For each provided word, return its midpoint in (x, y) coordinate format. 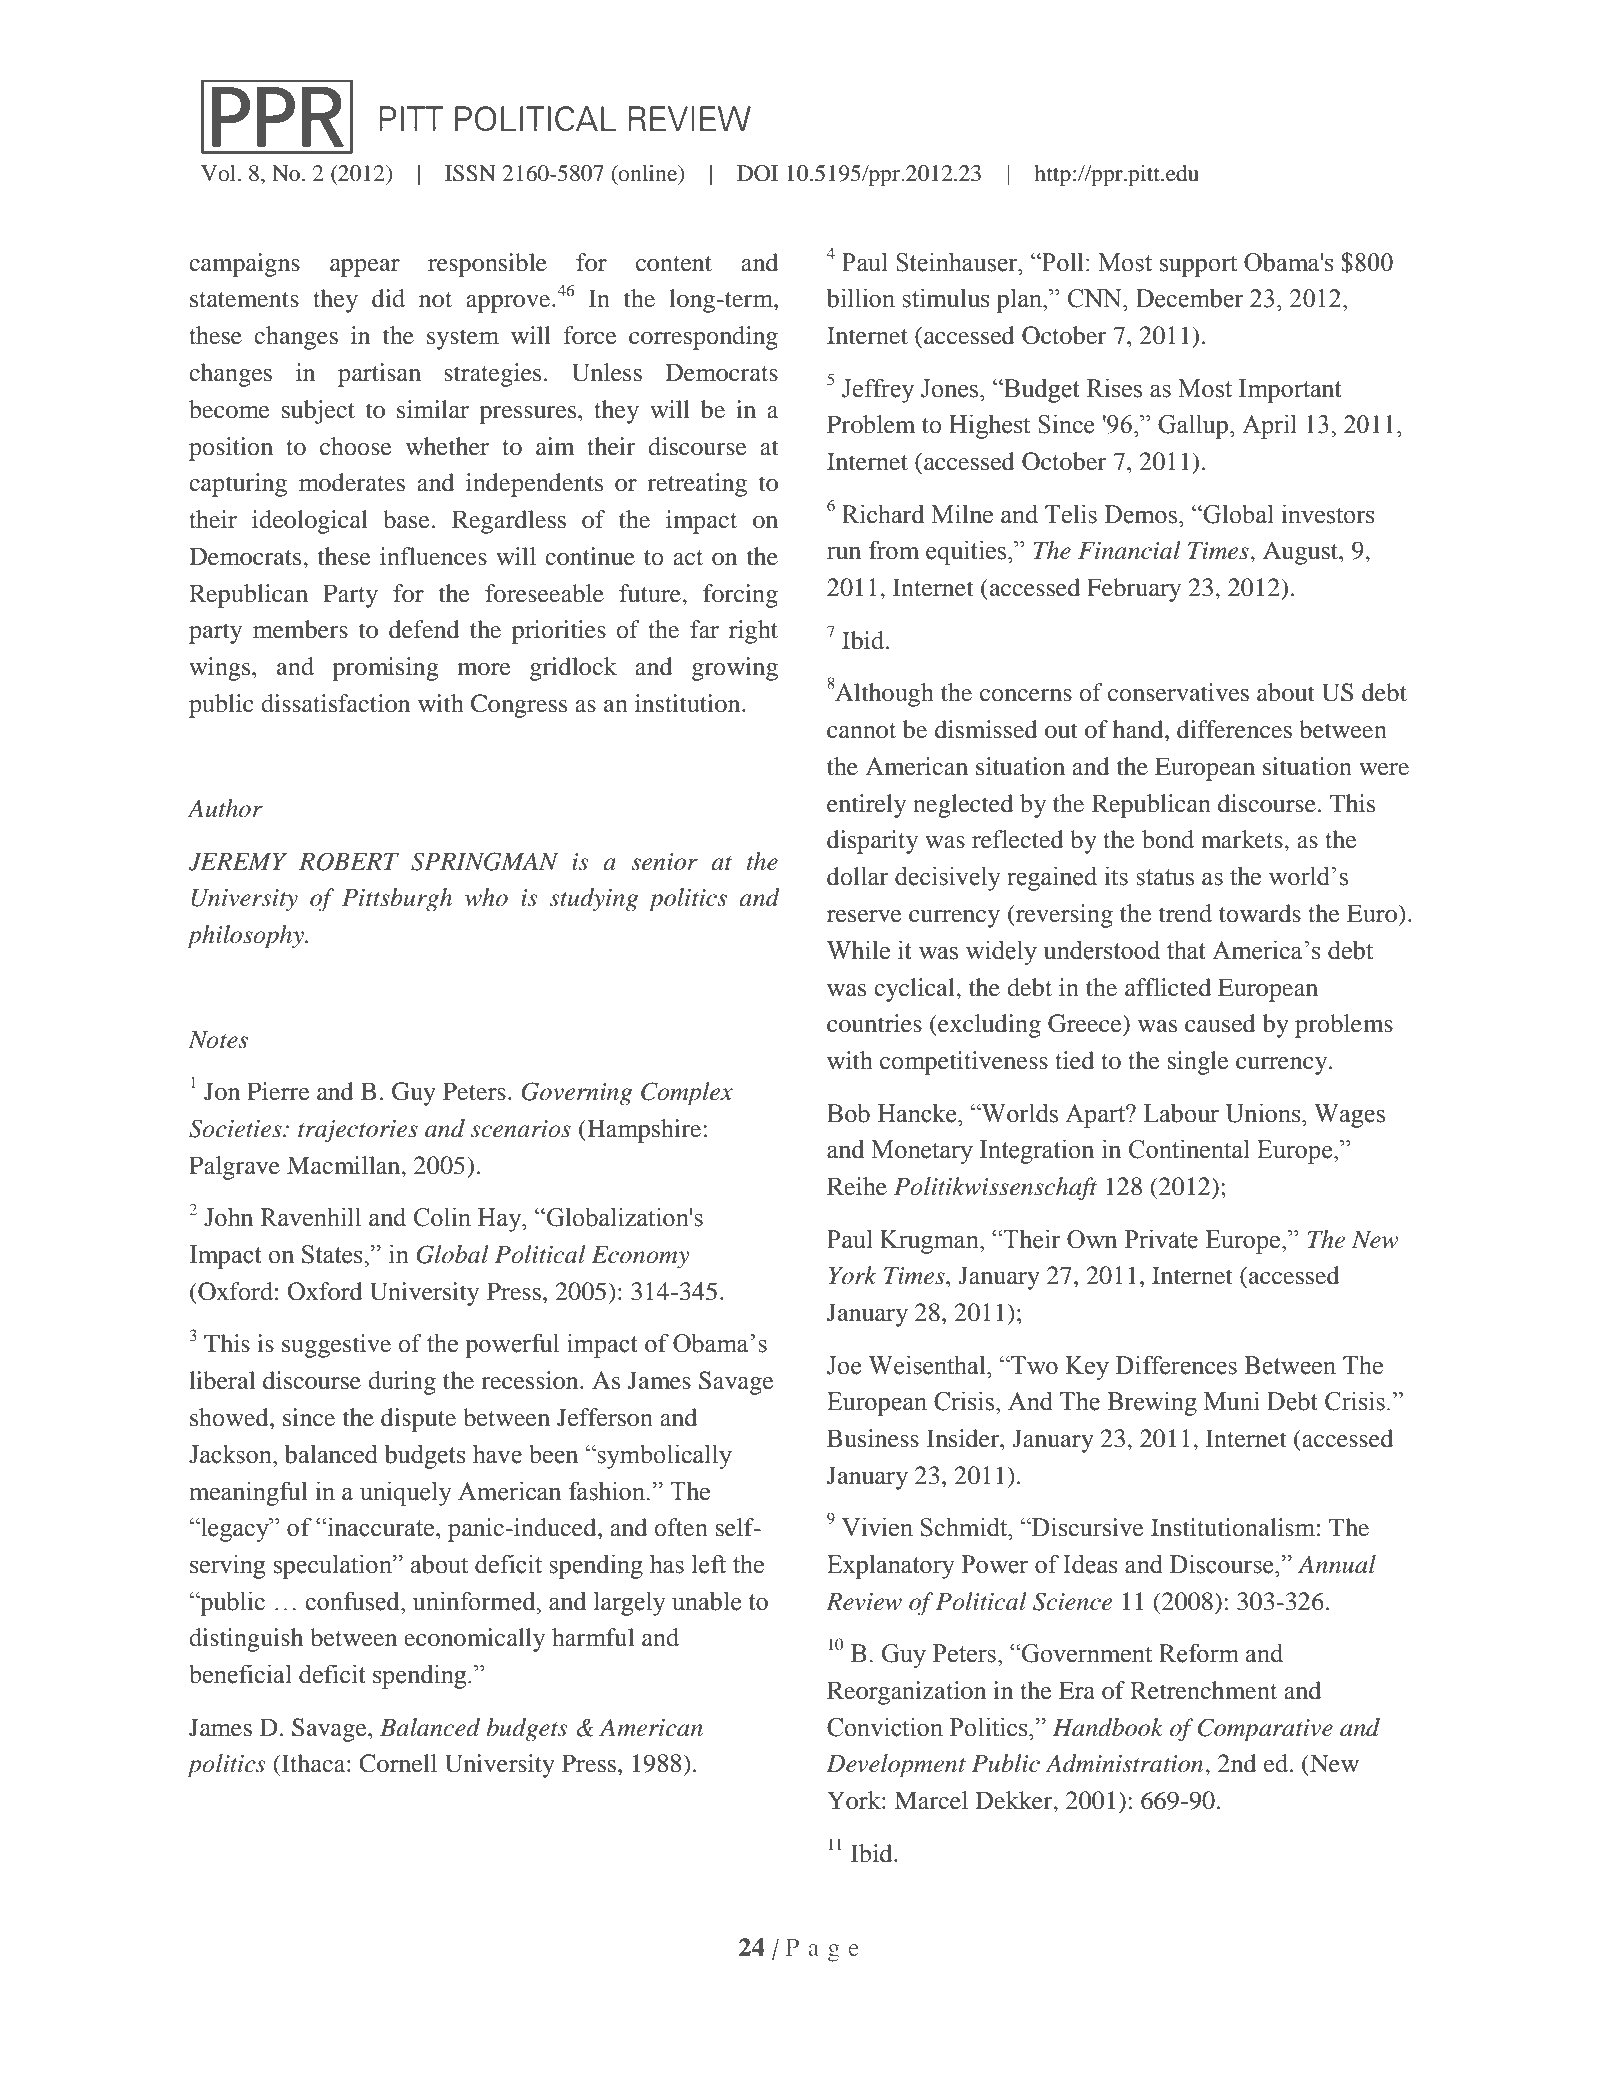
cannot (861, 731)
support (1198, 266)
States (333, 1254)
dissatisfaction (335, 703)
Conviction (885, 1727)
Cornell (398, 1763)
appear (365, 268)
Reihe (857, 1186)
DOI (757, 173)
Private (1161, 1239)
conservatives (1178, 692)
